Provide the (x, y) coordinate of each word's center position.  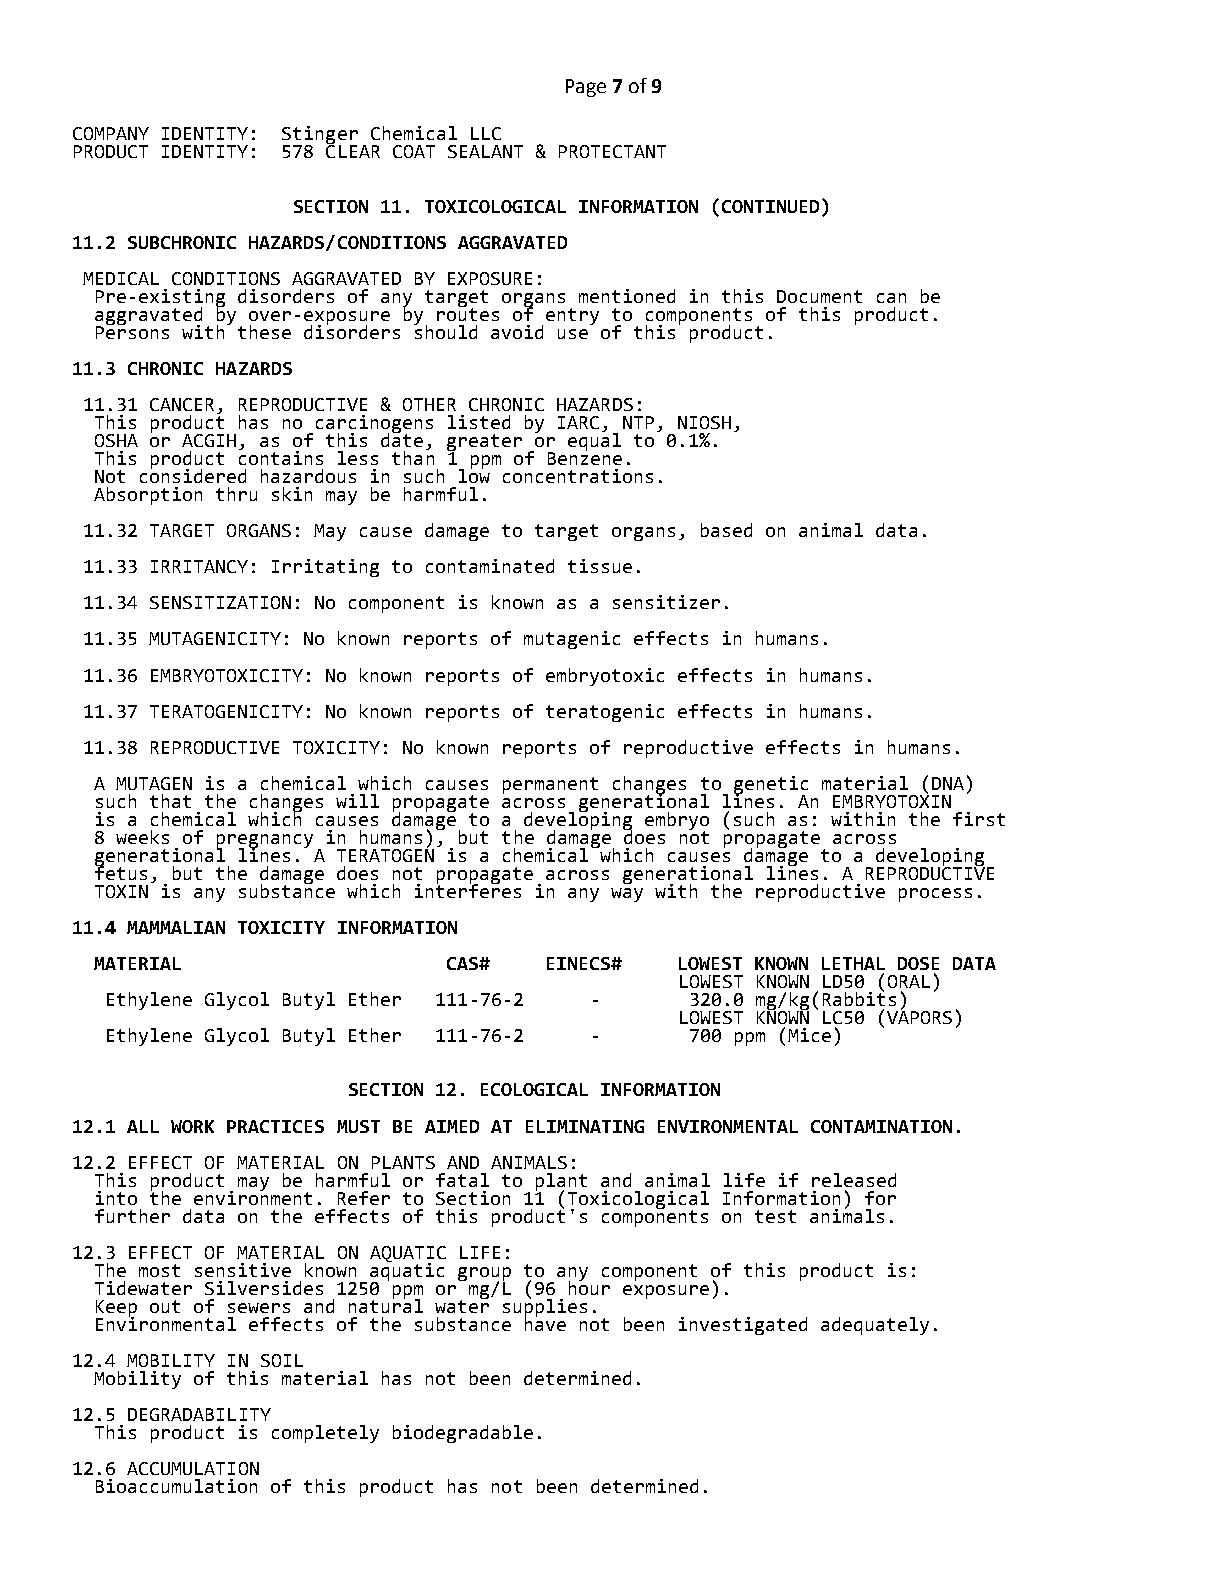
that (170, 801)
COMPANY (111, 133)
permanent (550, 785)
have (545, 1323)
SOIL (282, 1360)
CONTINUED (770, 206)
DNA (948, 783)
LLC (486, 133)
